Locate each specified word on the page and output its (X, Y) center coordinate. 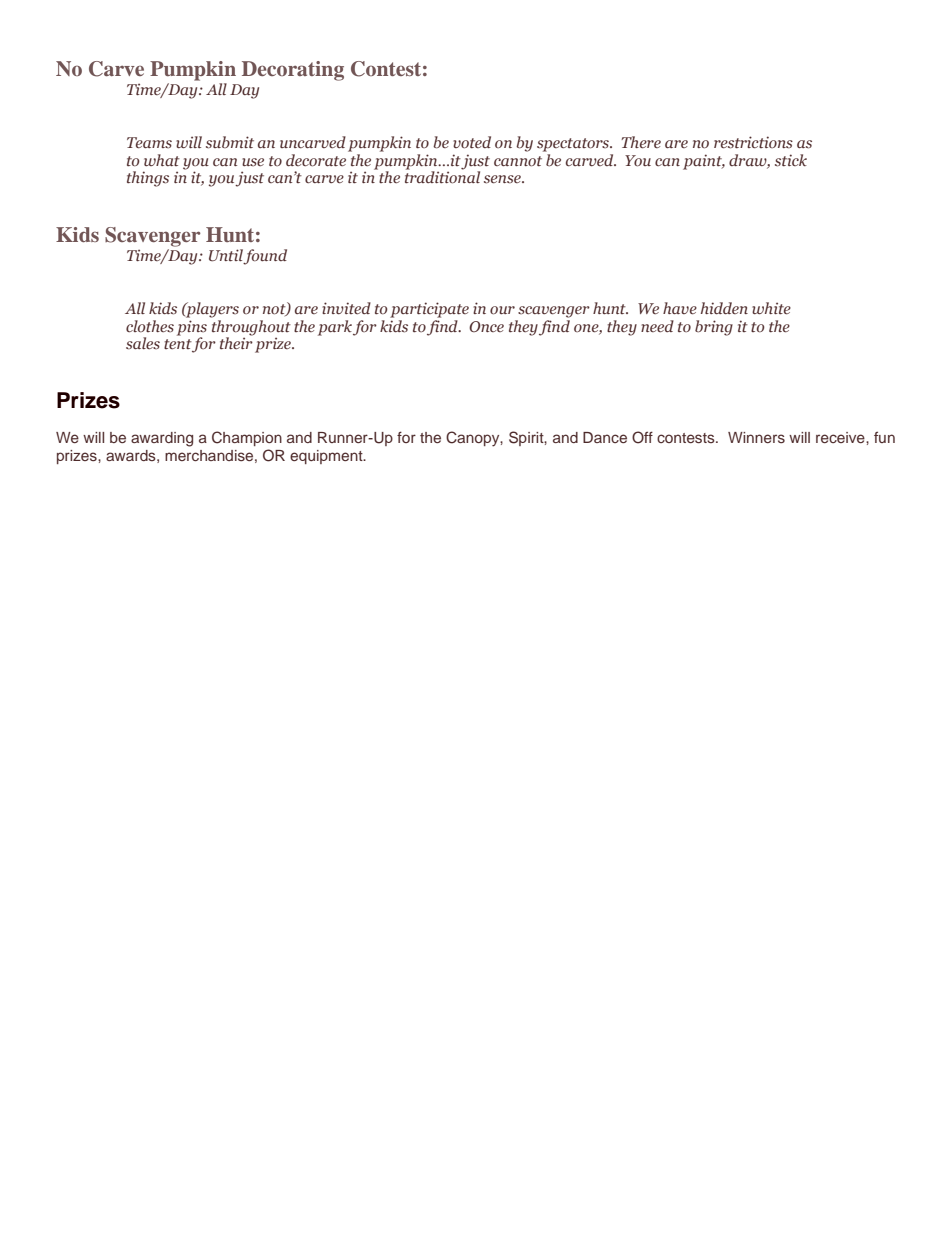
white (771, 308)
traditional (442, 176)
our (502, 310)
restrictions (753, 142)
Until (226, 256)
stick (791, 160)
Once (486, 326)
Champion (247, 438)
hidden (724, 308)
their (236, 342)
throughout (251, 329)
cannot (518, 161)
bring (714, 328)
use (253, 162)
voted (472, 142)
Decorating (293, 71)
